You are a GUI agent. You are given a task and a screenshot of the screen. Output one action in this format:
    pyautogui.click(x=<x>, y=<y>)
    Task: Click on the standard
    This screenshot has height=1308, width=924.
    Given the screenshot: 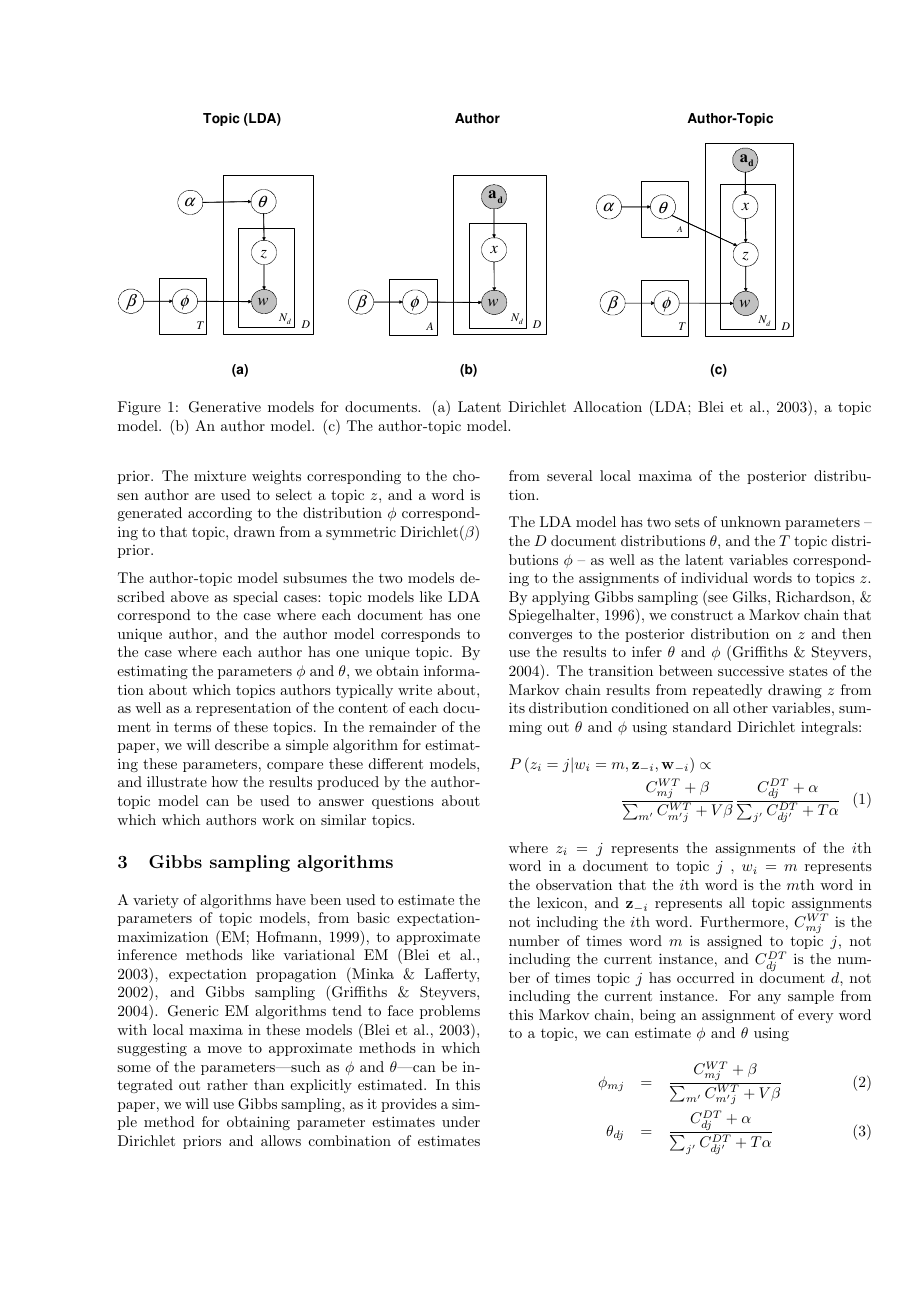 What is the action you would take?
    pyautogui.click(x=702, y=726)
